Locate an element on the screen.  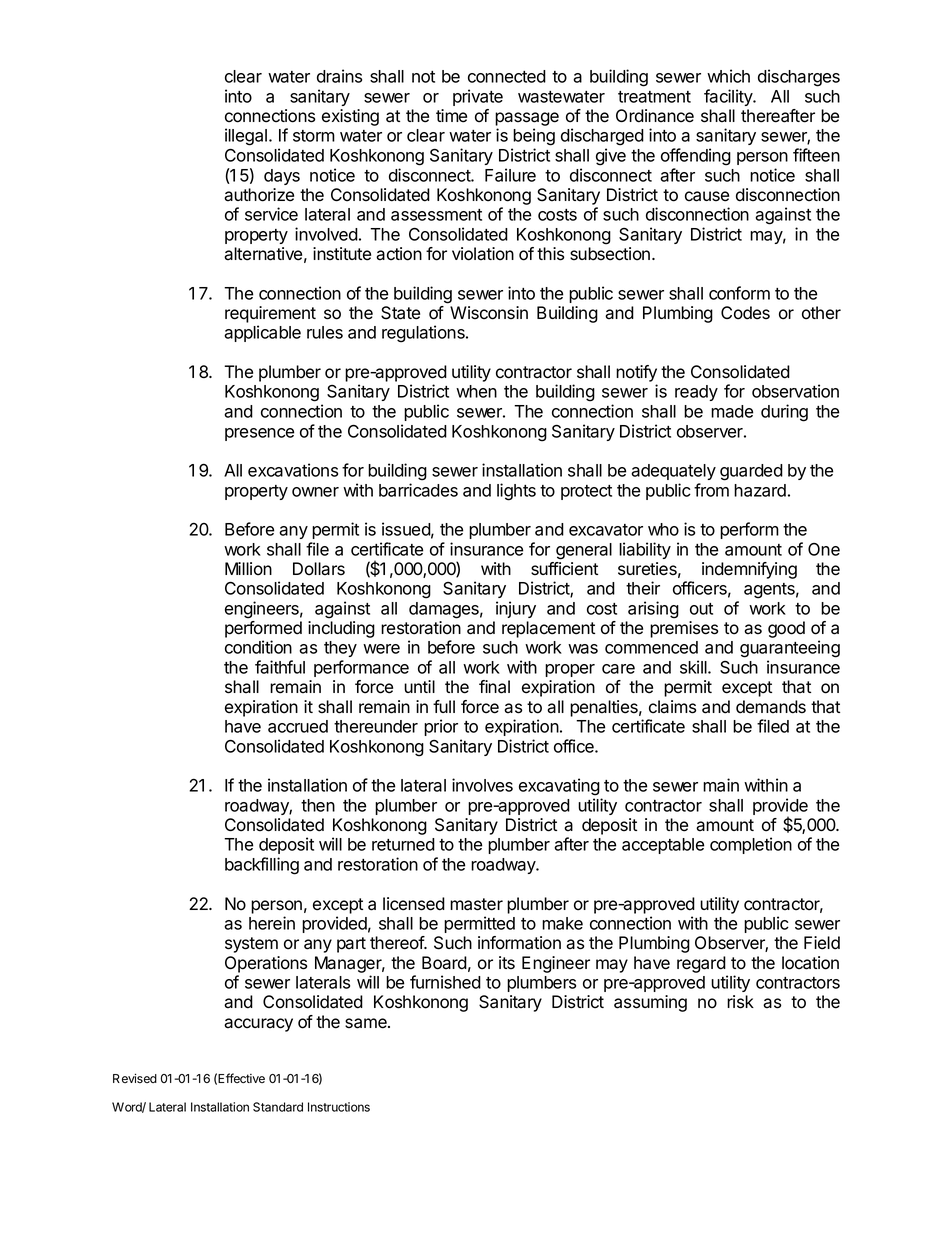
made is located at coordinates (732, 411).
